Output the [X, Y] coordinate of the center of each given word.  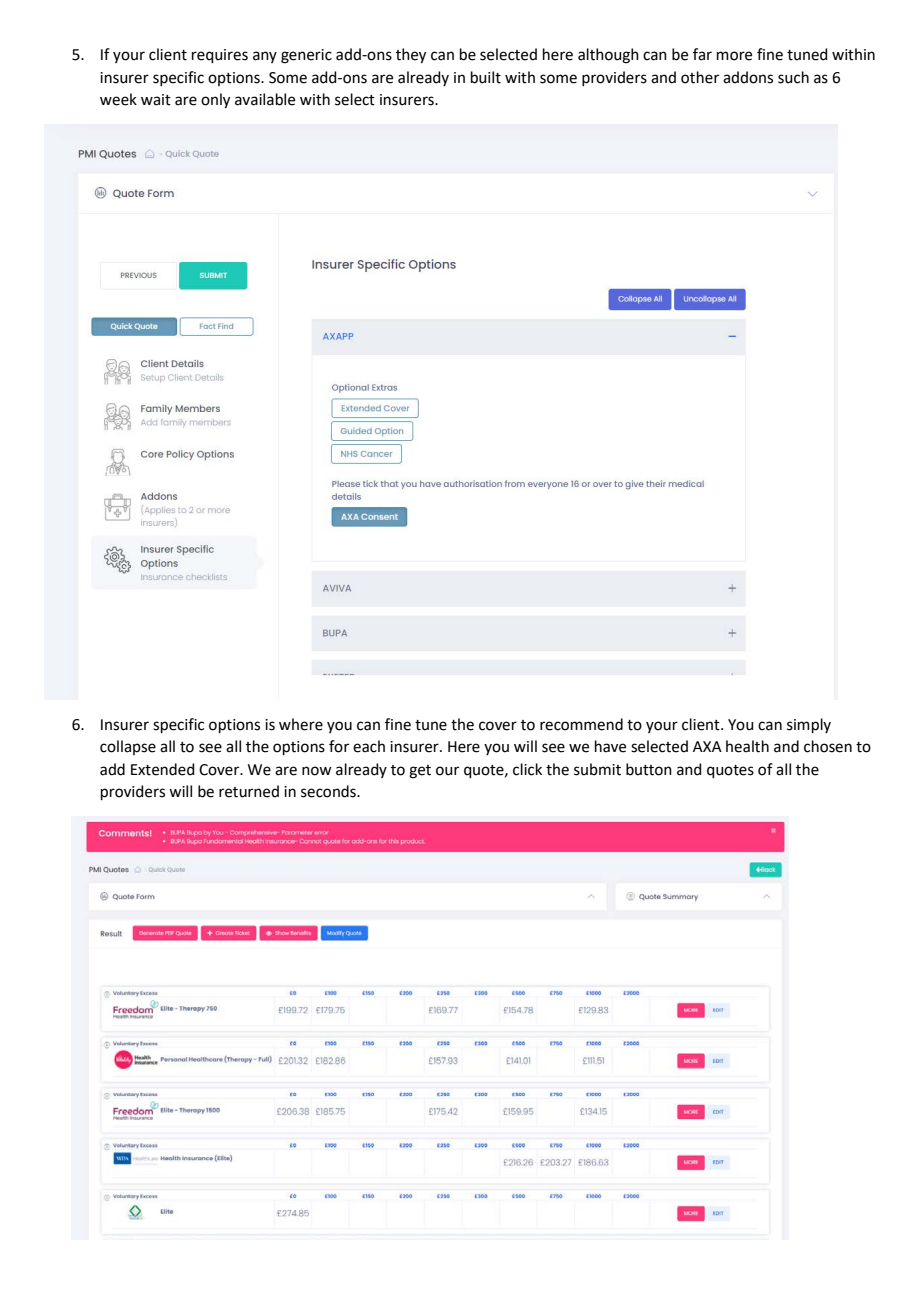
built [486, 77]
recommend [581, 724]
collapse [128, 747]
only [215, 101]
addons [748, 77]
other [700, 77]
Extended [163, 769]
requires [220, 56]
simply [809, 725]
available [265, 99]
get [420, 772]
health [747, 746]
